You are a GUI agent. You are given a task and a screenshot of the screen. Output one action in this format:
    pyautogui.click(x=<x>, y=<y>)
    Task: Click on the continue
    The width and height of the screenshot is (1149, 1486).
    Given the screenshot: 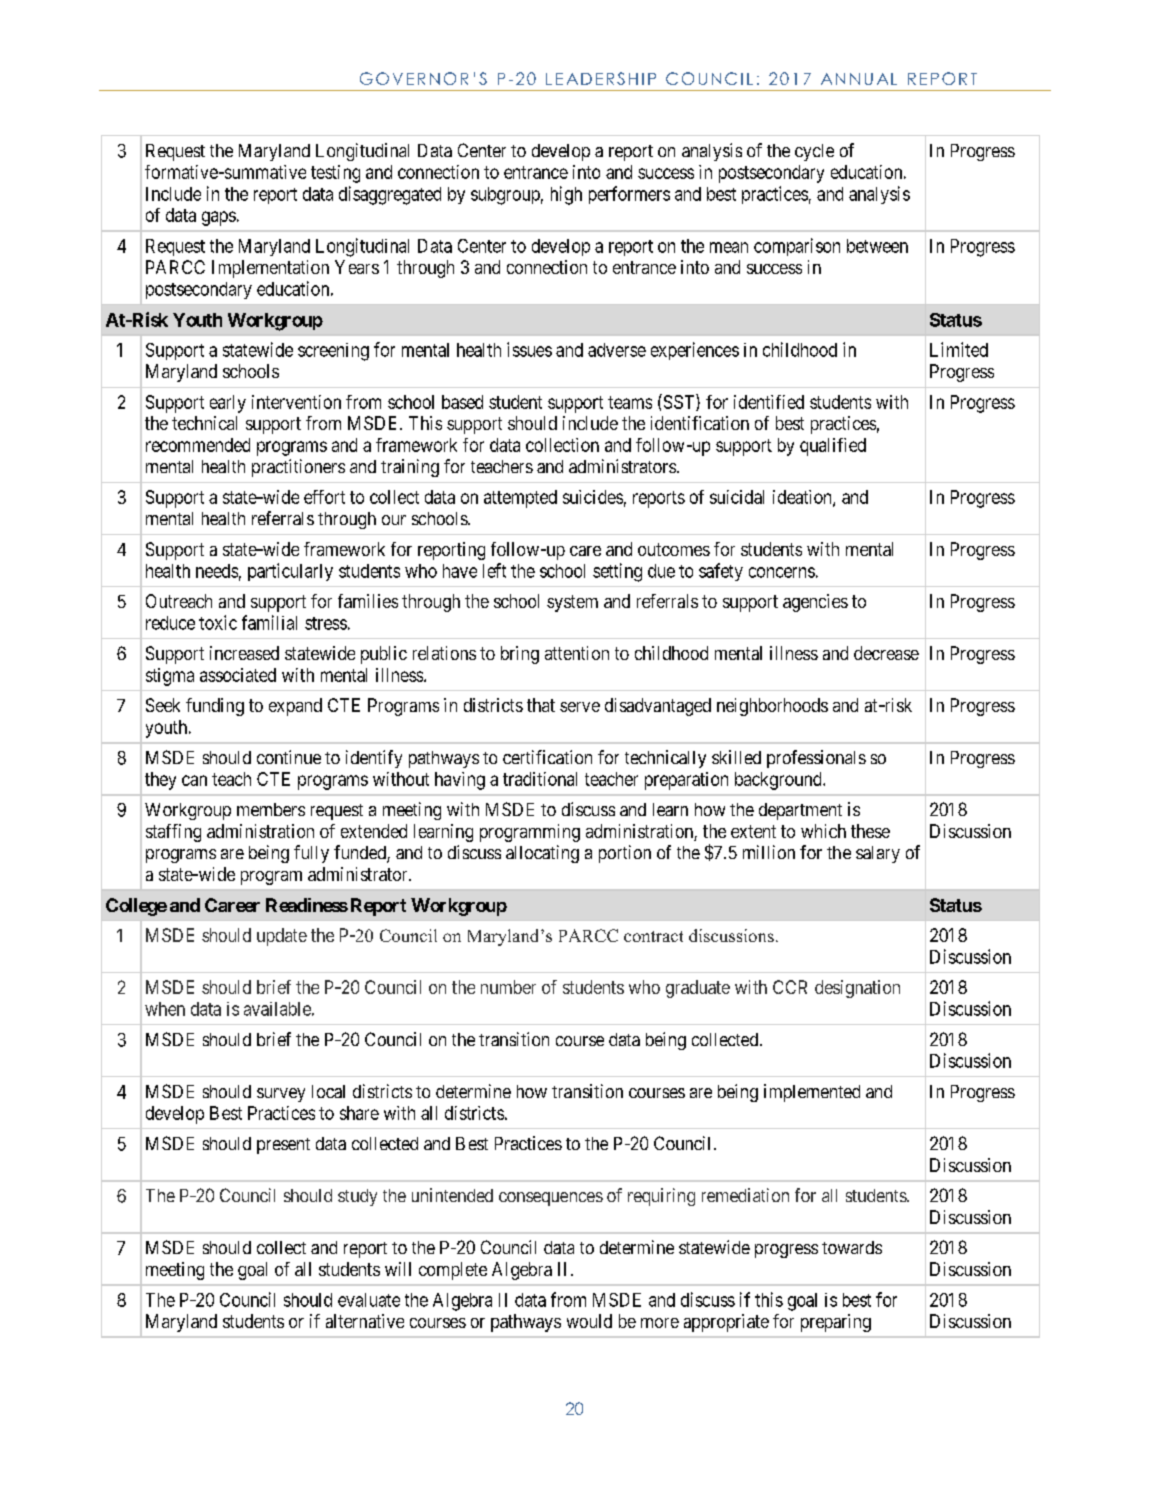 What is the action you would take?
    pyautogui.click(x=289, y=757)
